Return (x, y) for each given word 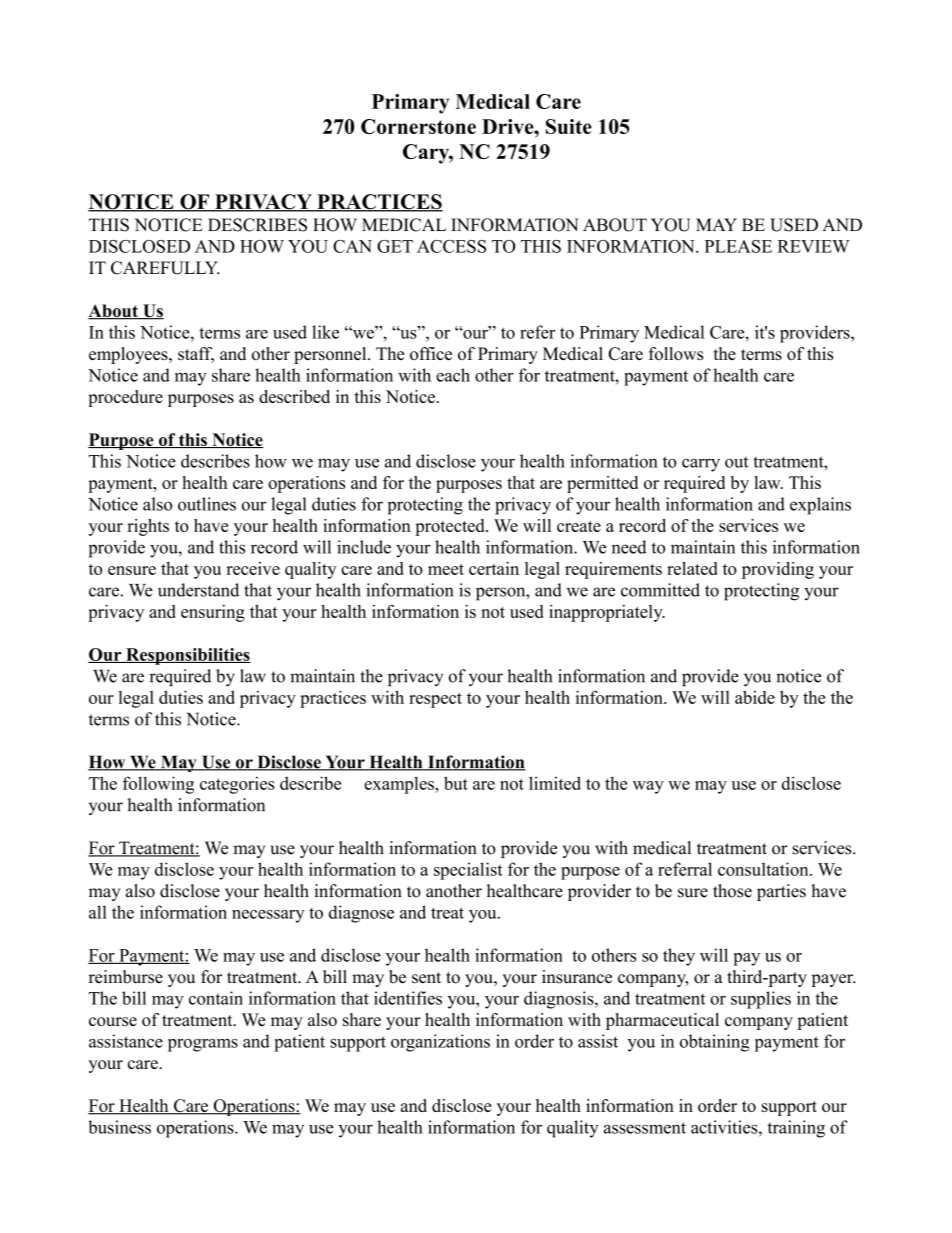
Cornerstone (418, 126)
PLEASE (738, 246)
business (119, 1127)
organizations (440, 1043)
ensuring (213, 613)
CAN (352, 246)
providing (778, 570)
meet (446, 569)
